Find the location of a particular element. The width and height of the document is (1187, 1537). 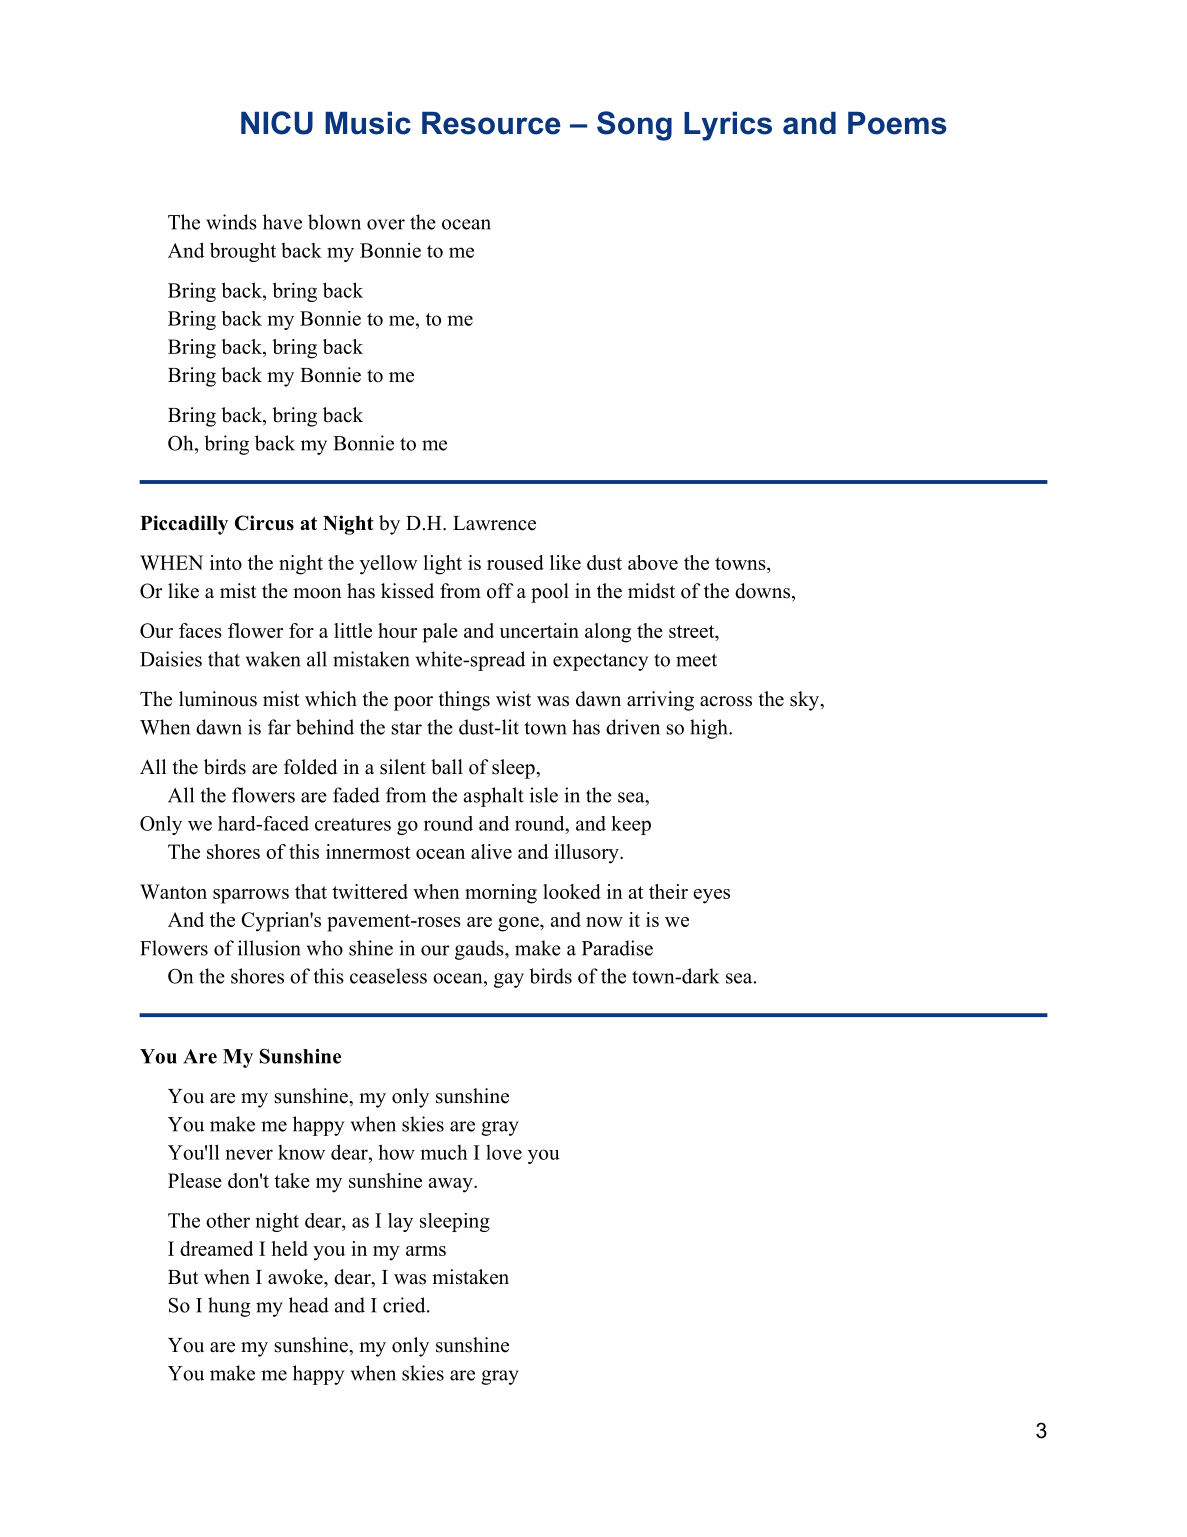

things is located at coordinates (464, 701).
